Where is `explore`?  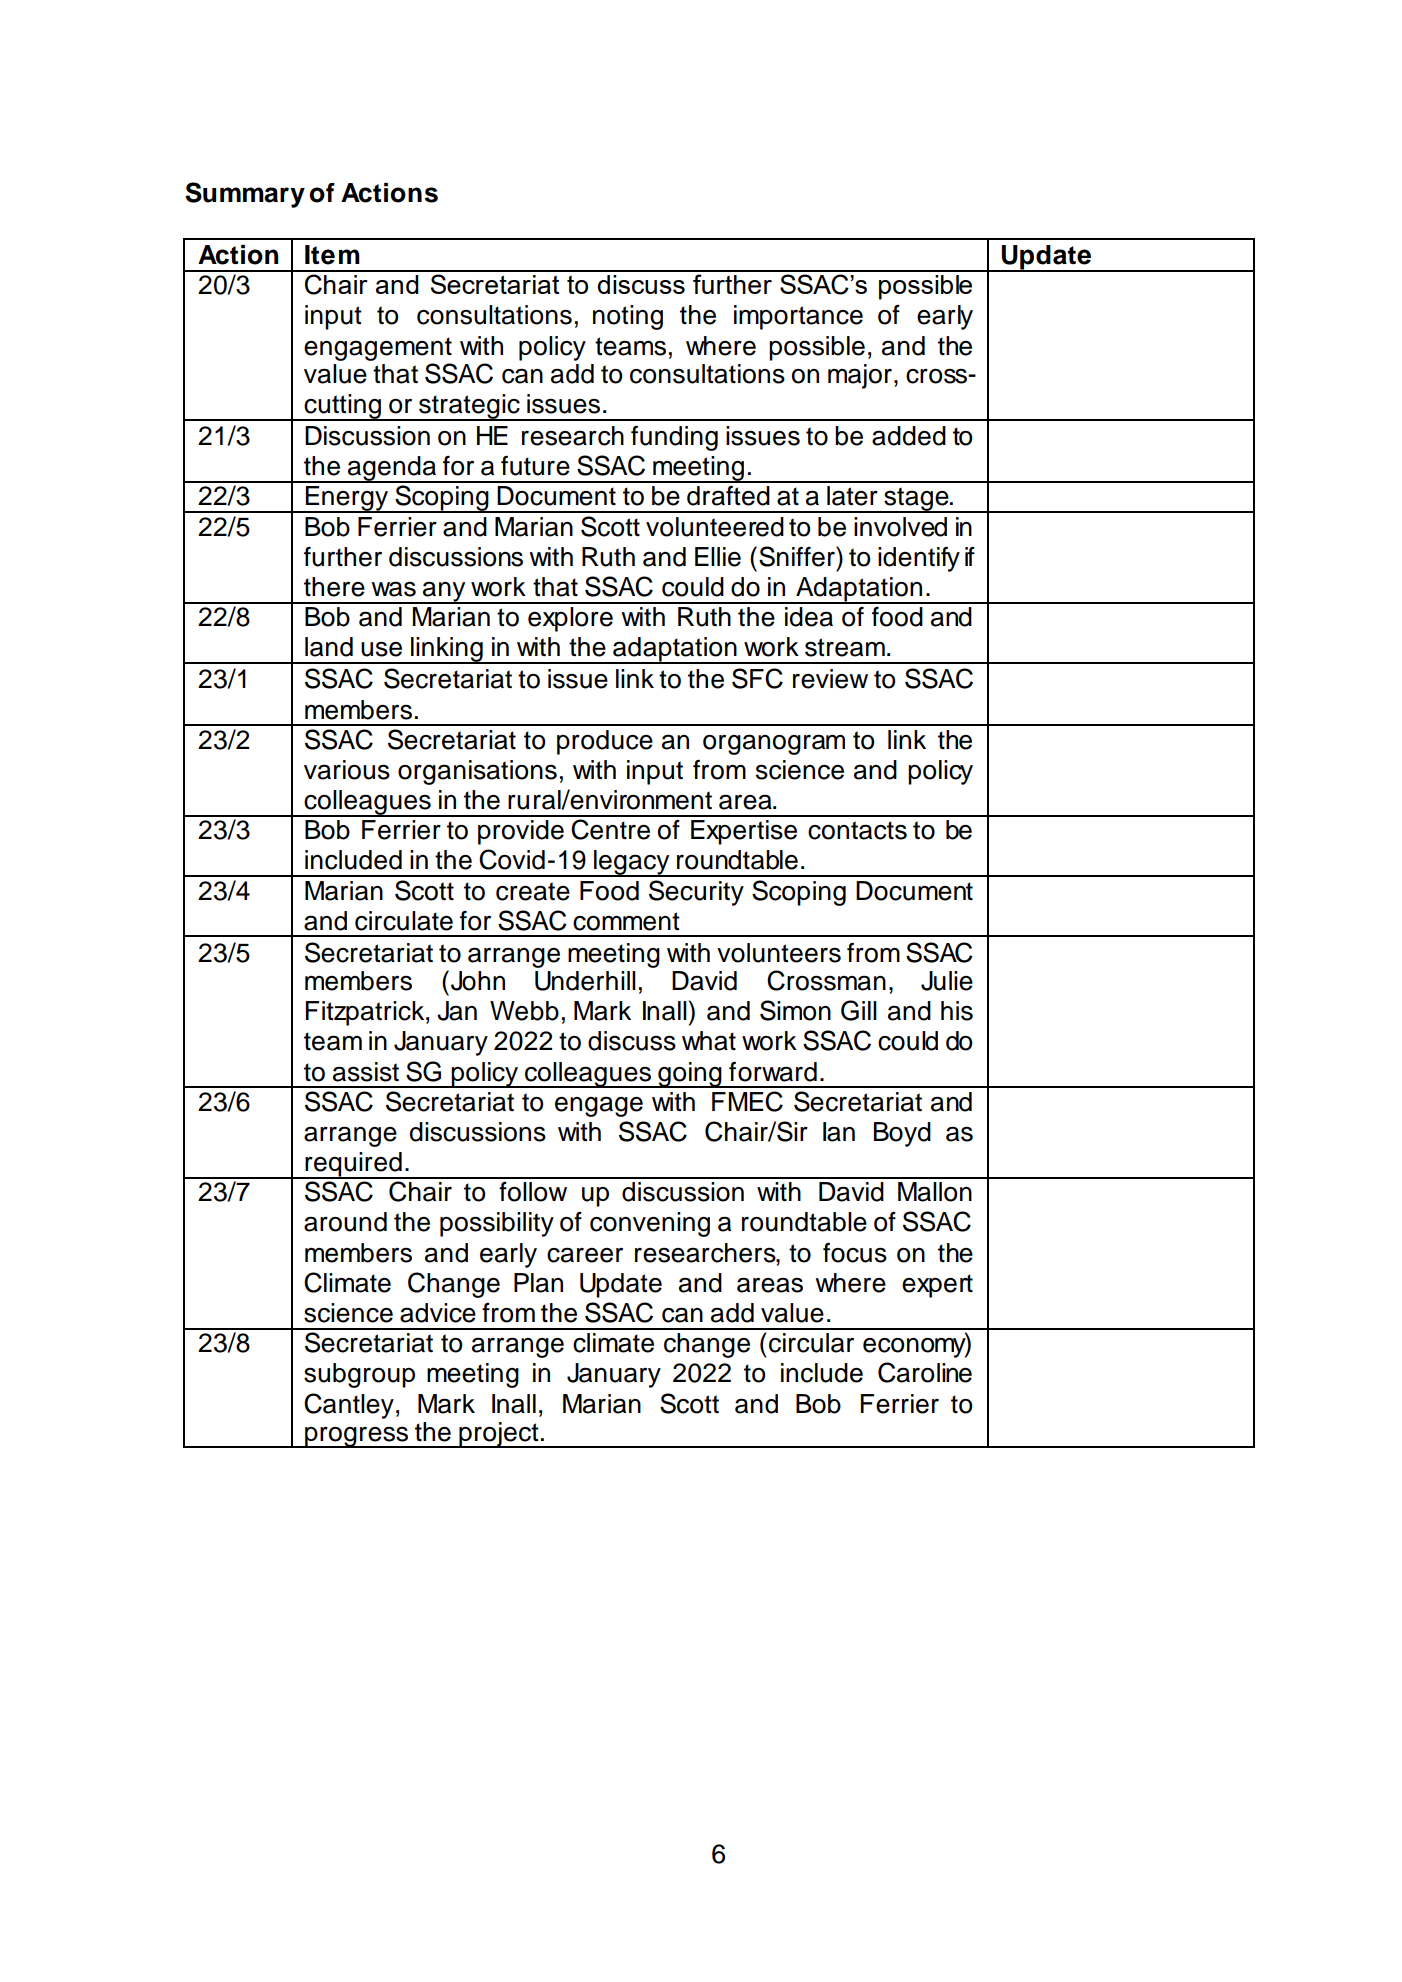
explore is located at coordinates (570, 619).
